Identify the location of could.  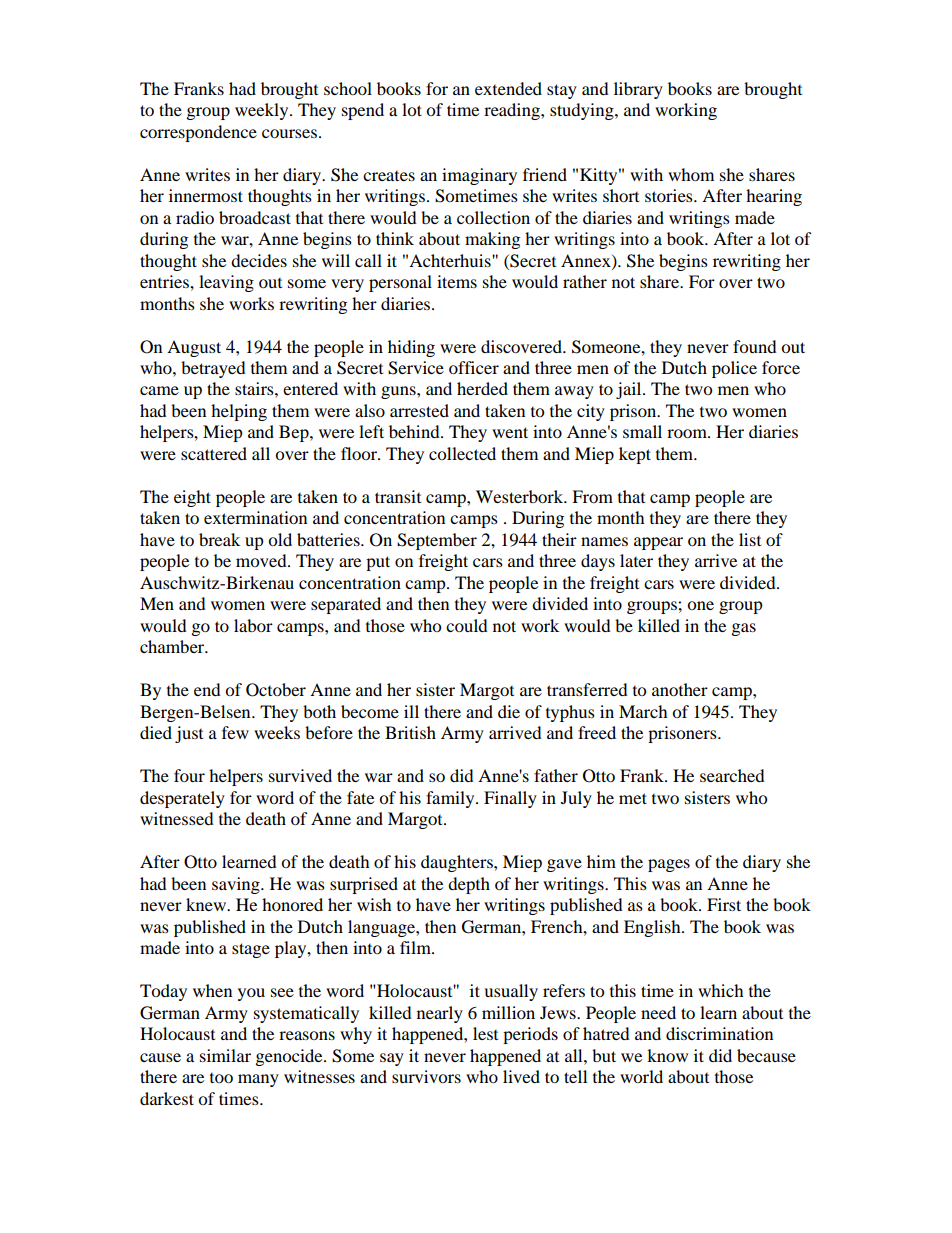
(467, 625).
